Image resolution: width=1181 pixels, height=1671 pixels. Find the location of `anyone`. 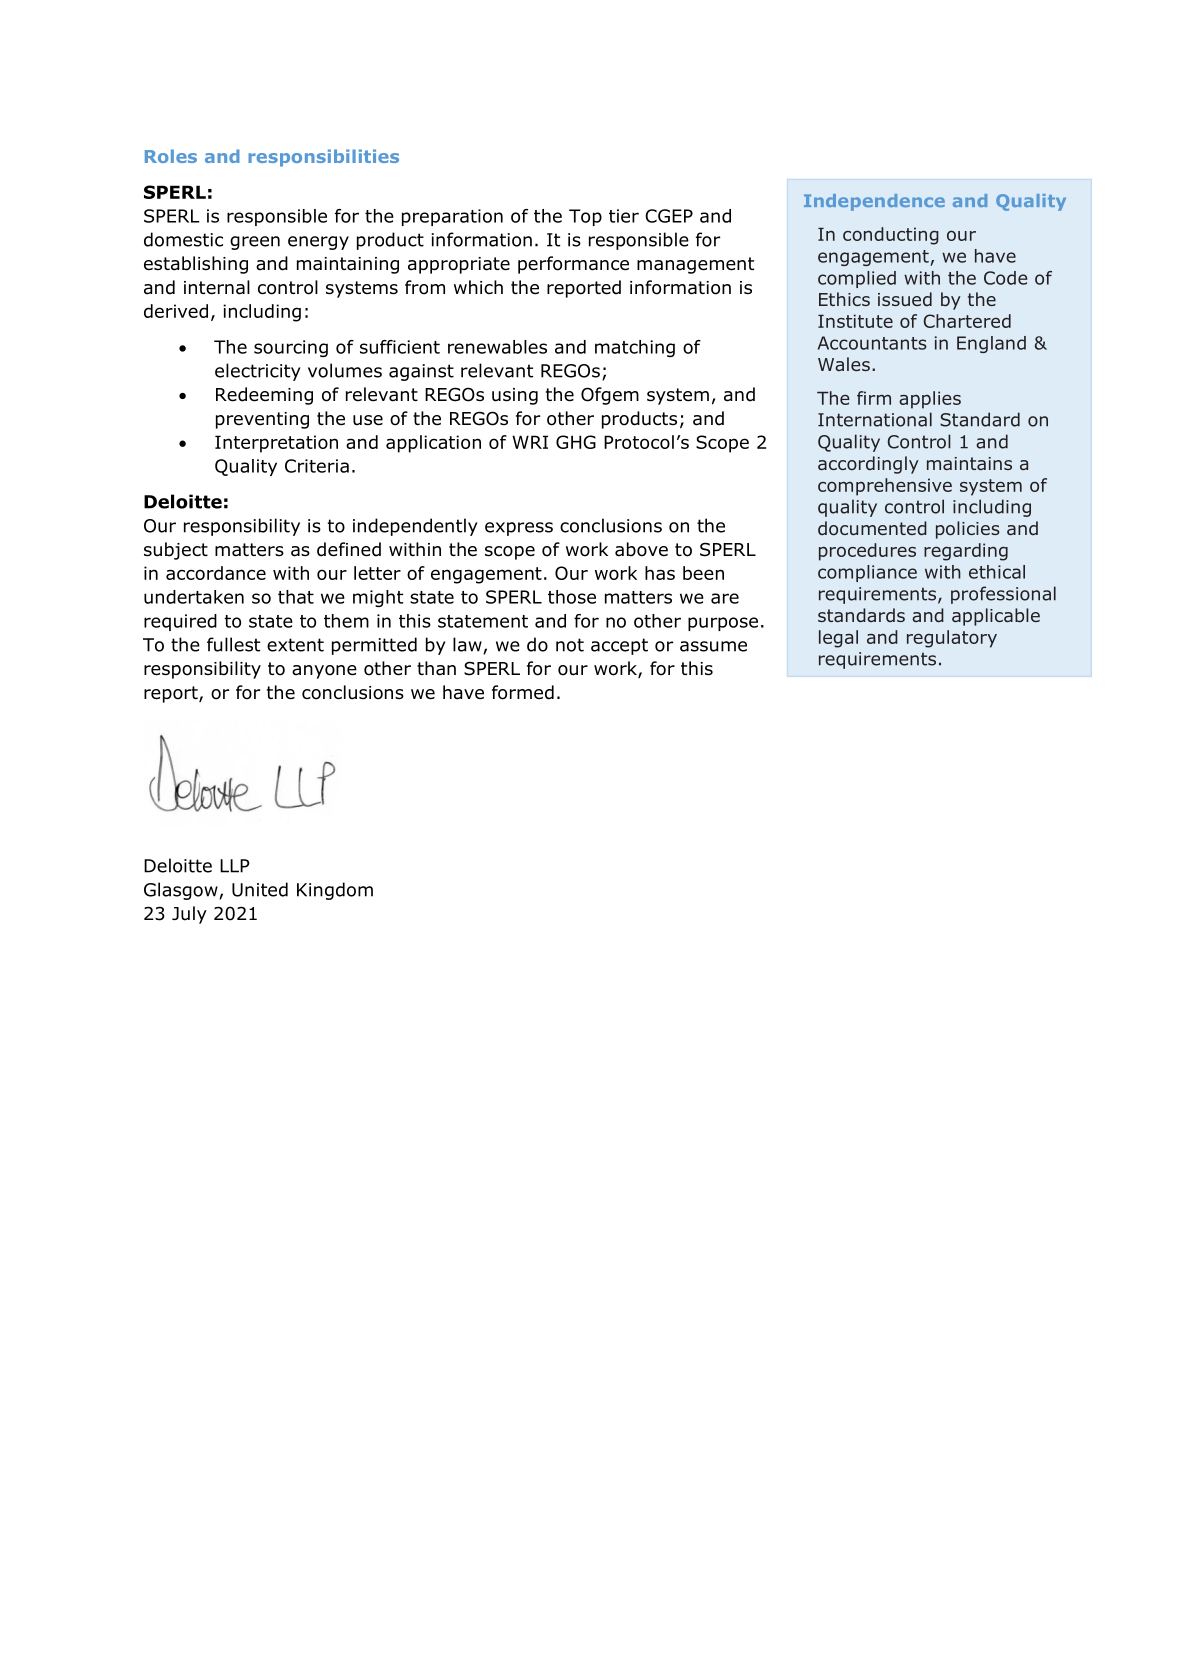

anyone is located at coordinates (324, 672).
